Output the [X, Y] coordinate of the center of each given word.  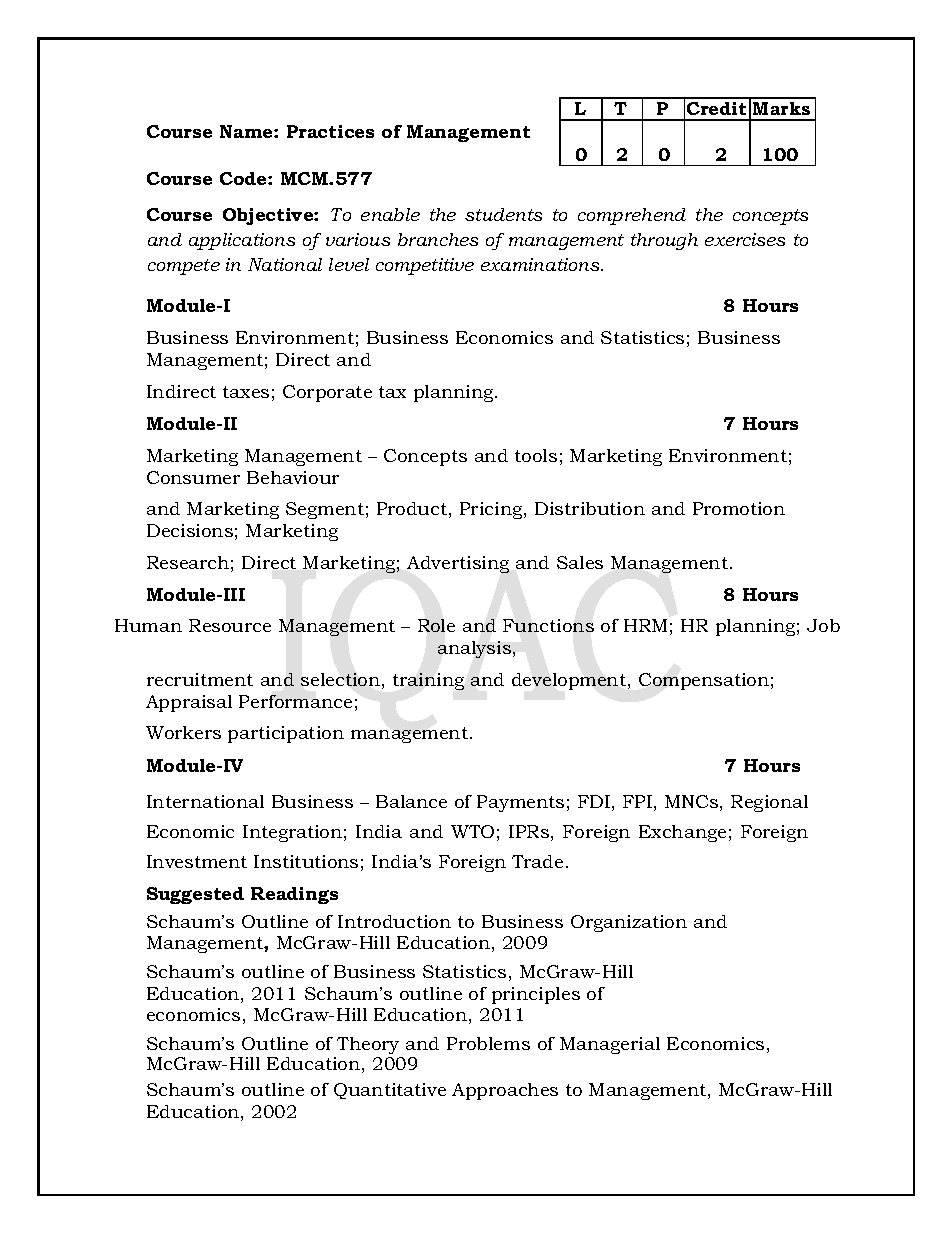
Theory [368, 1045]
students [503, 214]
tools [536, 455]
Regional [769, 803]
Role [436, 625]
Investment [197, 861]
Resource [230, 625]
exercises [745, 239]
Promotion [739, 508]
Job [823, 625]
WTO [472, 831]
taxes [246, 392]
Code [244, 178]
